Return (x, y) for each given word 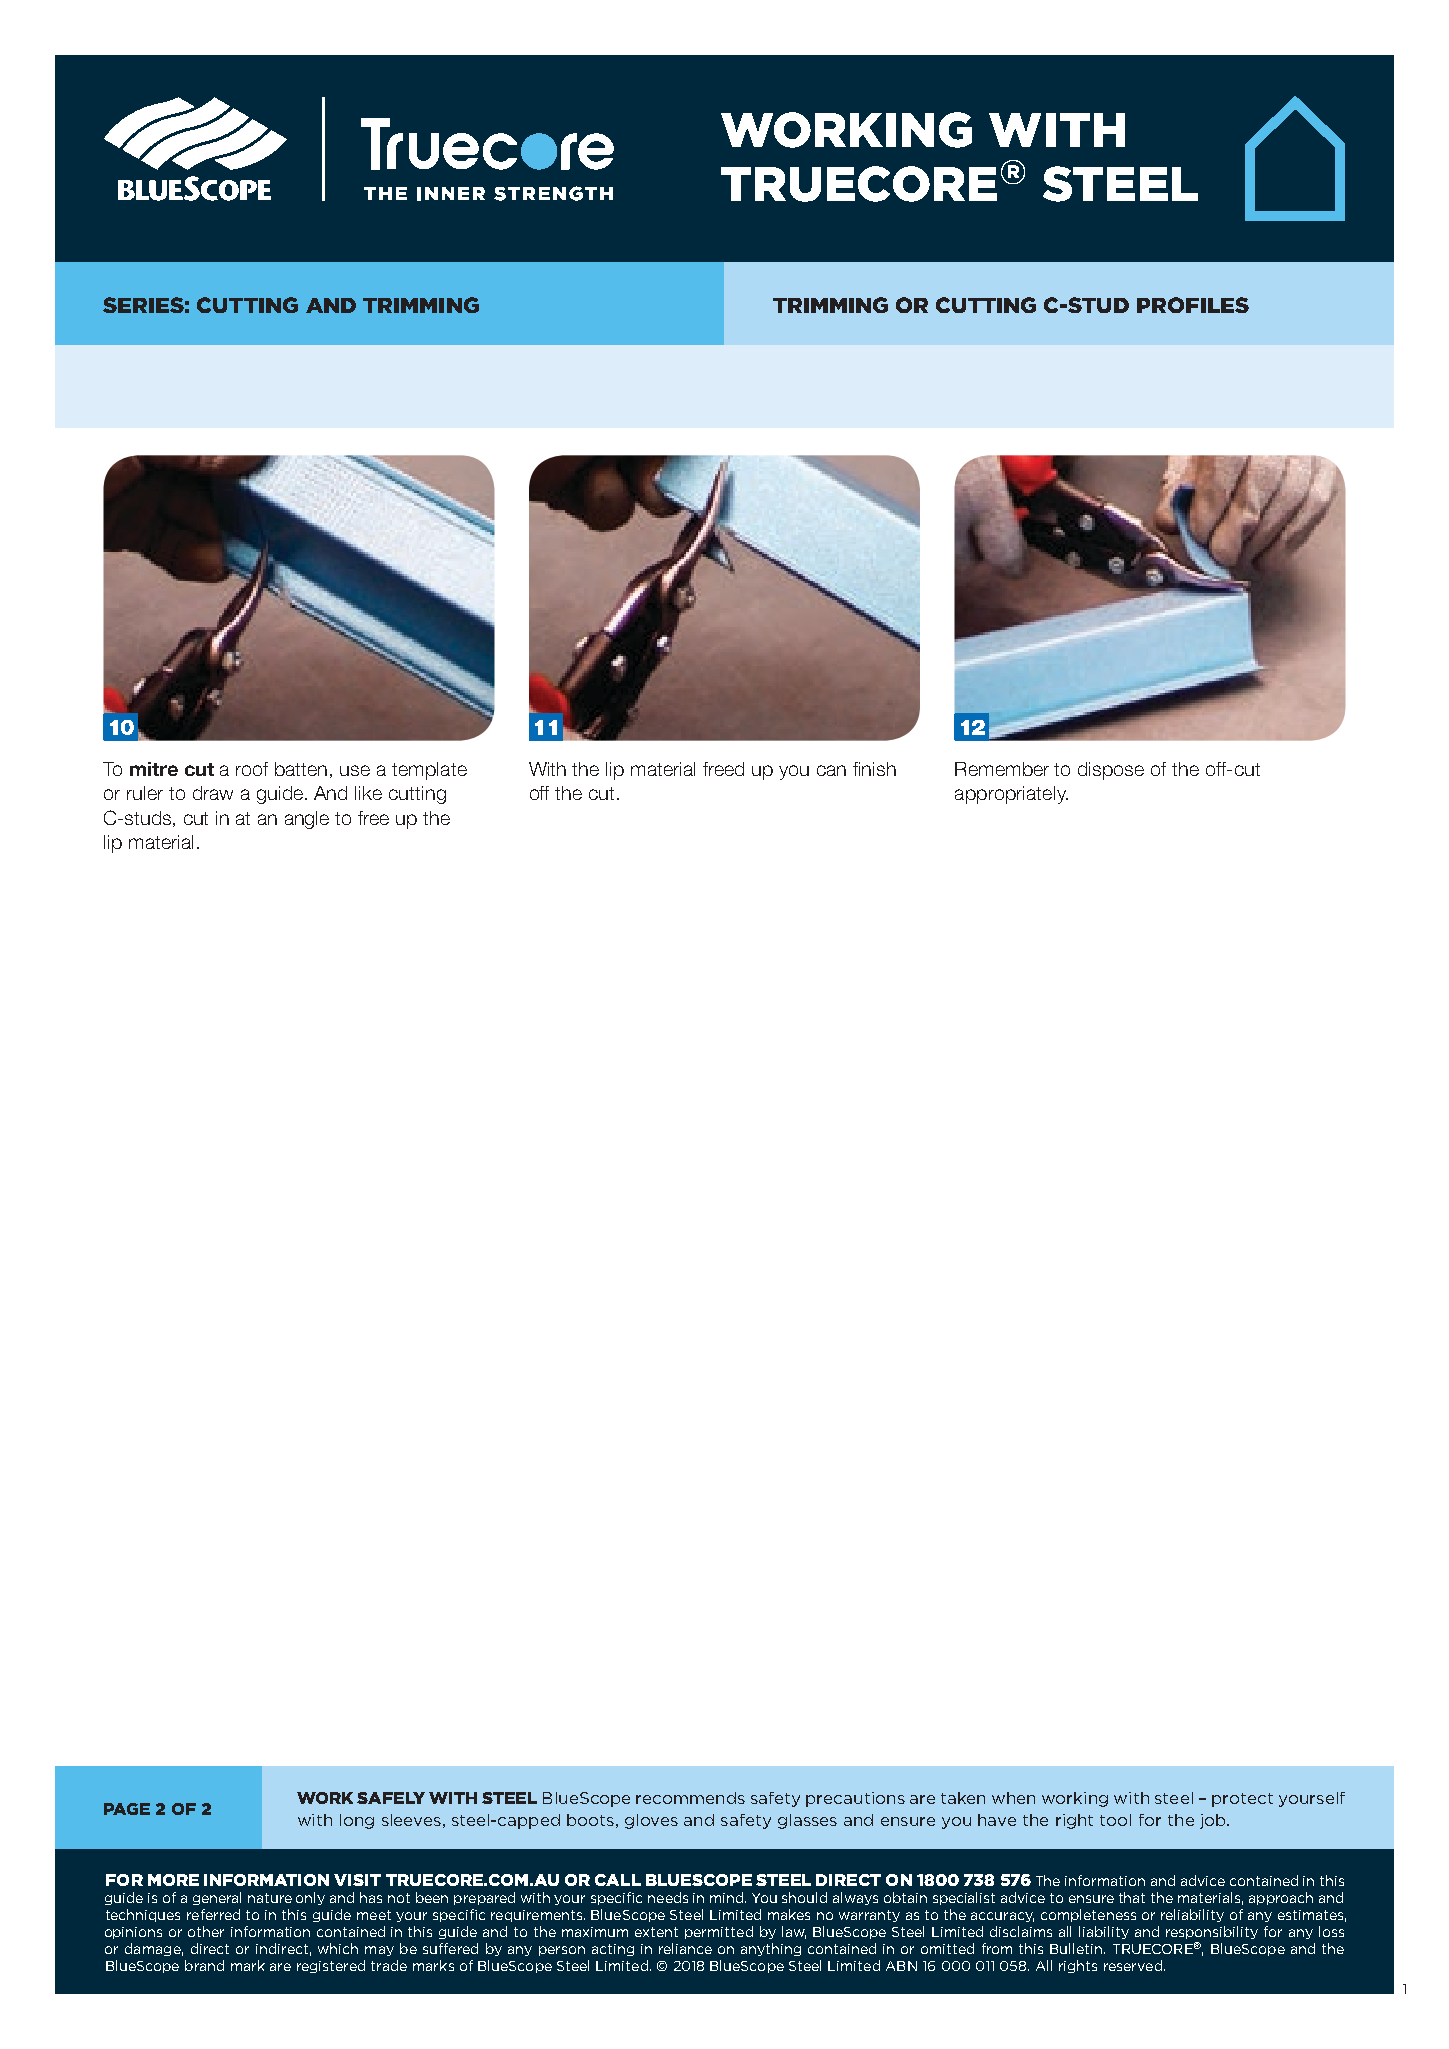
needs (668, 1897)
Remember (1002, 769)
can (831, 770)
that (1132, 1897)
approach (1281, 1898)
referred (213, 1914)
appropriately (1011, 795)
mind (728, 1897)
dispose (1111, 771)
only (310, 1898)
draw (213, 793)
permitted (719, 1932)
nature (270, 1898)
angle (307, 820)
